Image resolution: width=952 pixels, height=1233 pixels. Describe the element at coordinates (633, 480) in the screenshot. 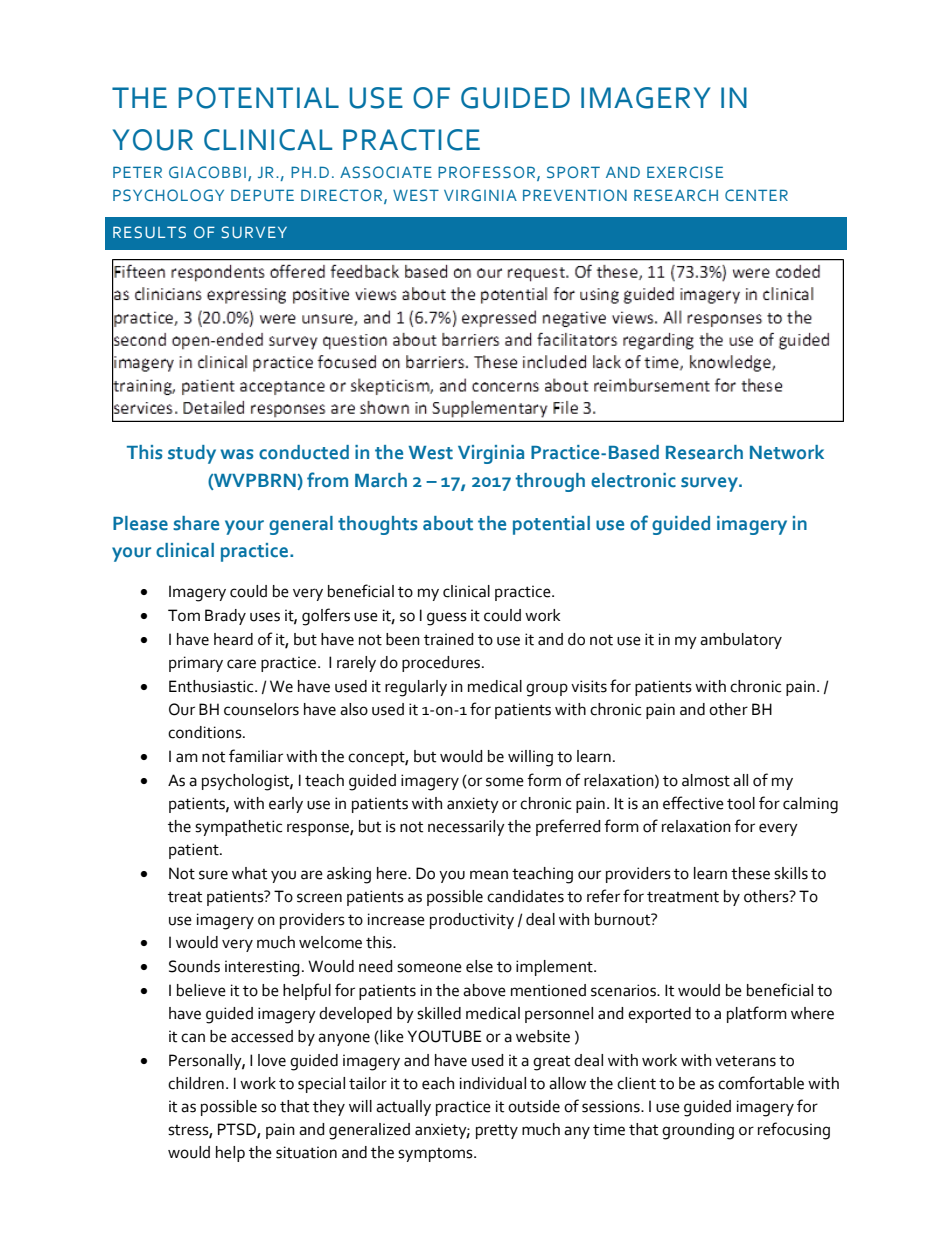

I see `electronic` at that location.
